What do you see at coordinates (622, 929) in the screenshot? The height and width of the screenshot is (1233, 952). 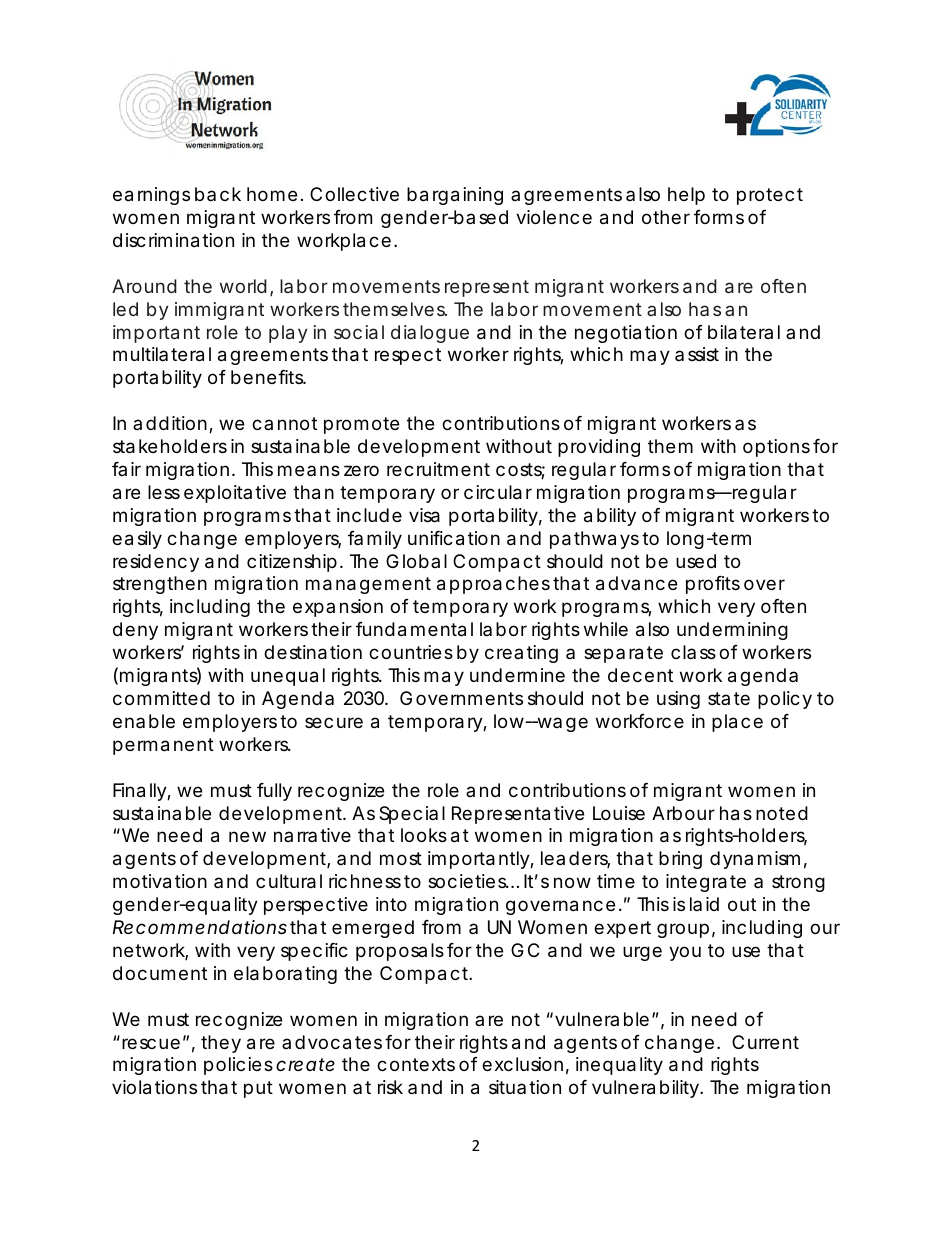 I see `expert` at bounding box center [622, 929].
